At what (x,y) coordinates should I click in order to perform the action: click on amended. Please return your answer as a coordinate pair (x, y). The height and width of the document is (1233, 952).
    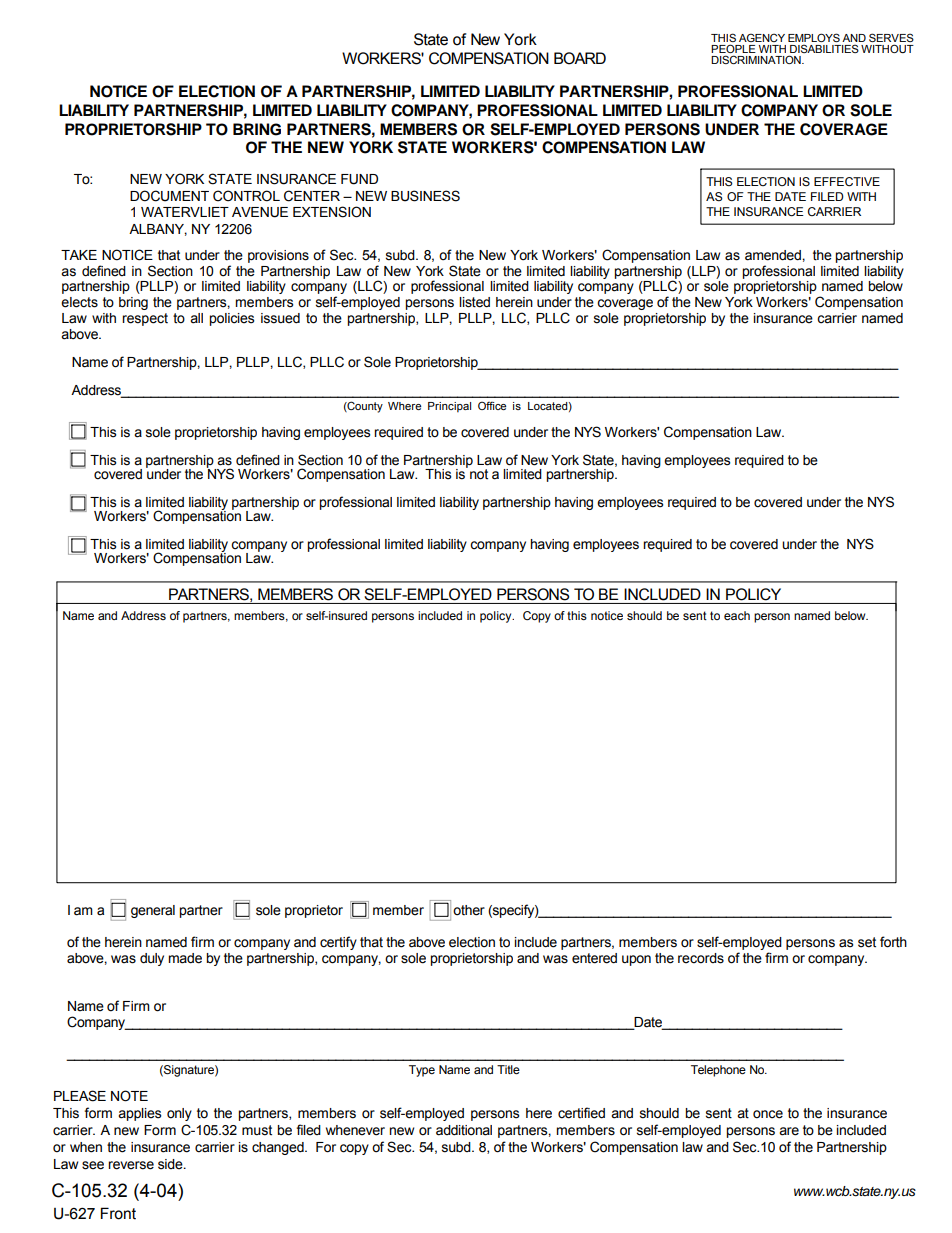
    Looking at the image, I should click on (774, 255).
